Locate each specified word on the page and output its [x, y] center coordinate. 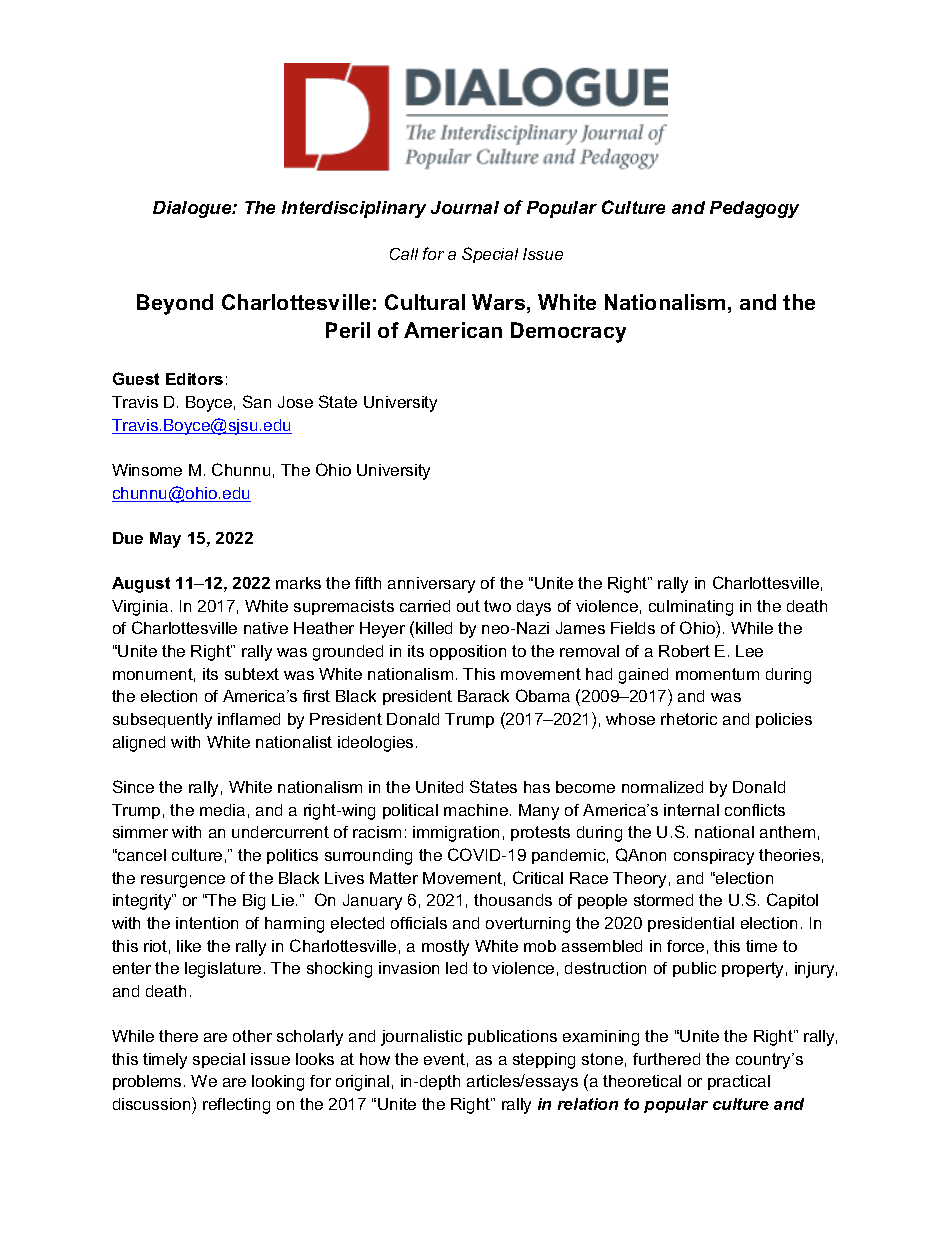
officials [419, 923]
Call [404, 254]
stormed [663, 900]
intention [207, 923]
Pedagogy [754, 209]
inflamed [249, 719]
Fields [633, 628]
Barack [483, 696]
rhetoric [689, 719]
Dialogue [193, 209]
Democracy [568, 332]
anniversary [431, 585]
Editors [194, 379]
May [165, 540]
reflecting [236, 1106]
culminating [691, 608]
